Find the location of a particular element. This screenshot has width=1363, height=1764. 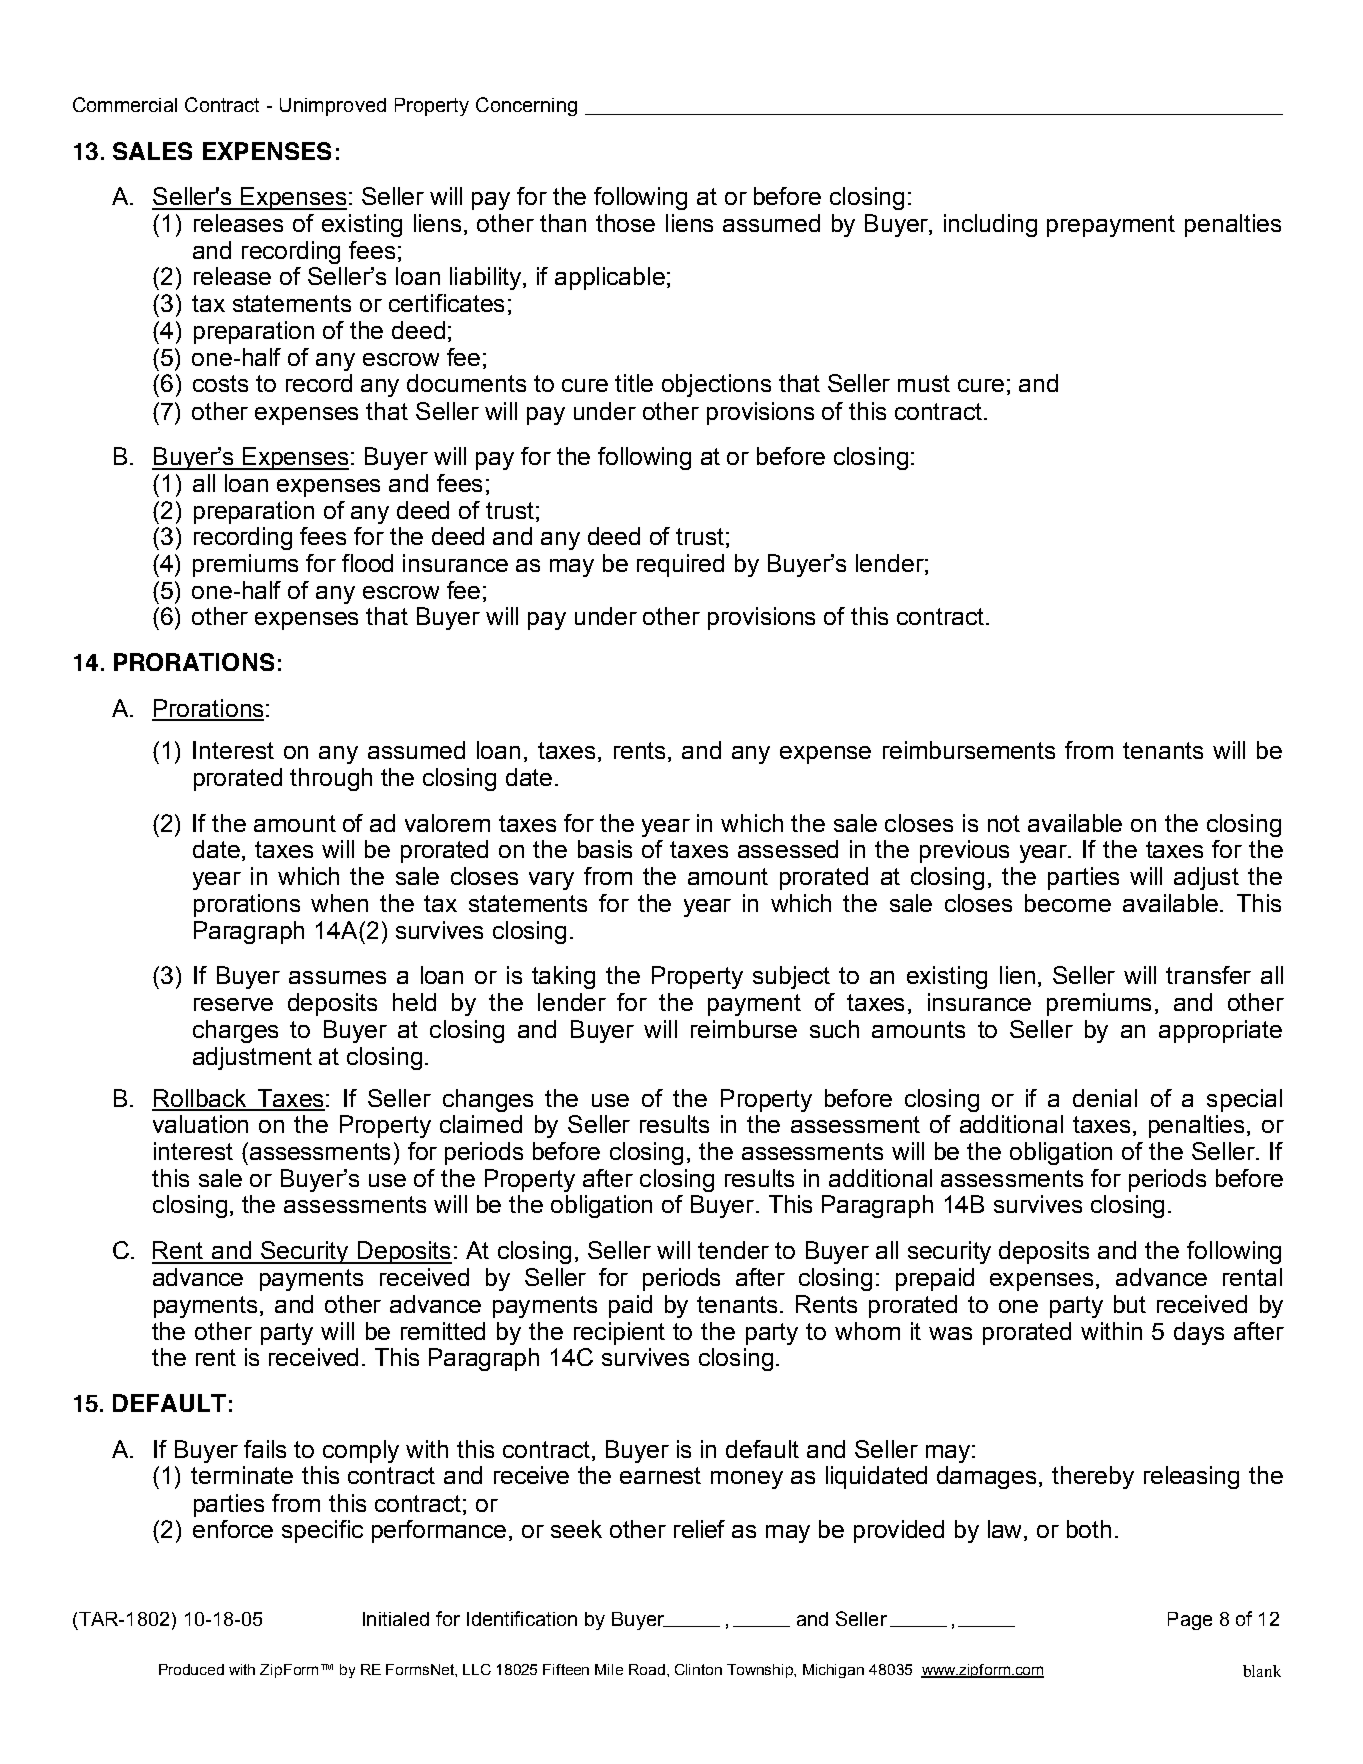

flood is located at coordinates (367, 563).
